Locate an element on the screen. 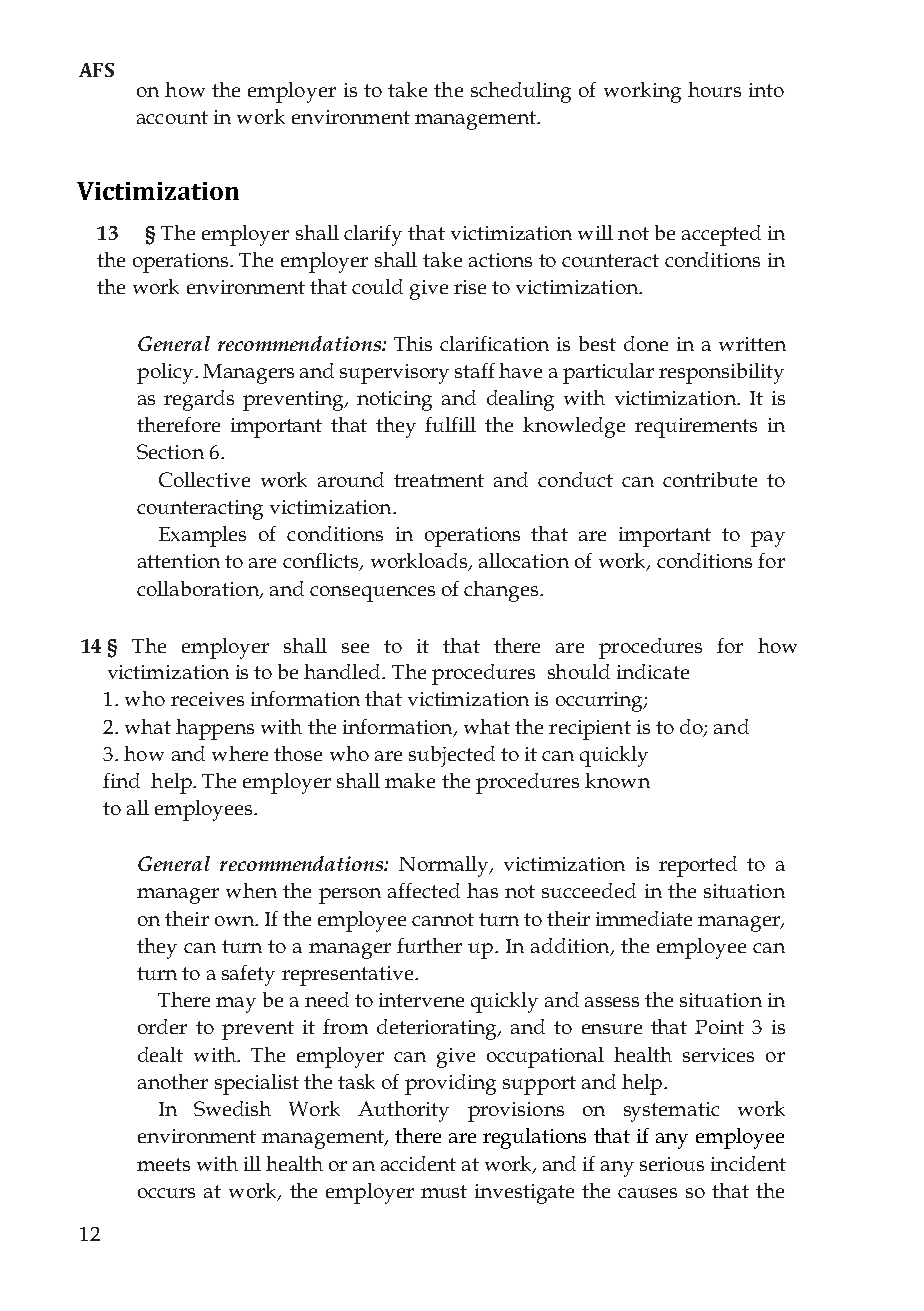 The height and width of the screenshot is (1311, 924). meets is located at coordinates (163, 1164).
